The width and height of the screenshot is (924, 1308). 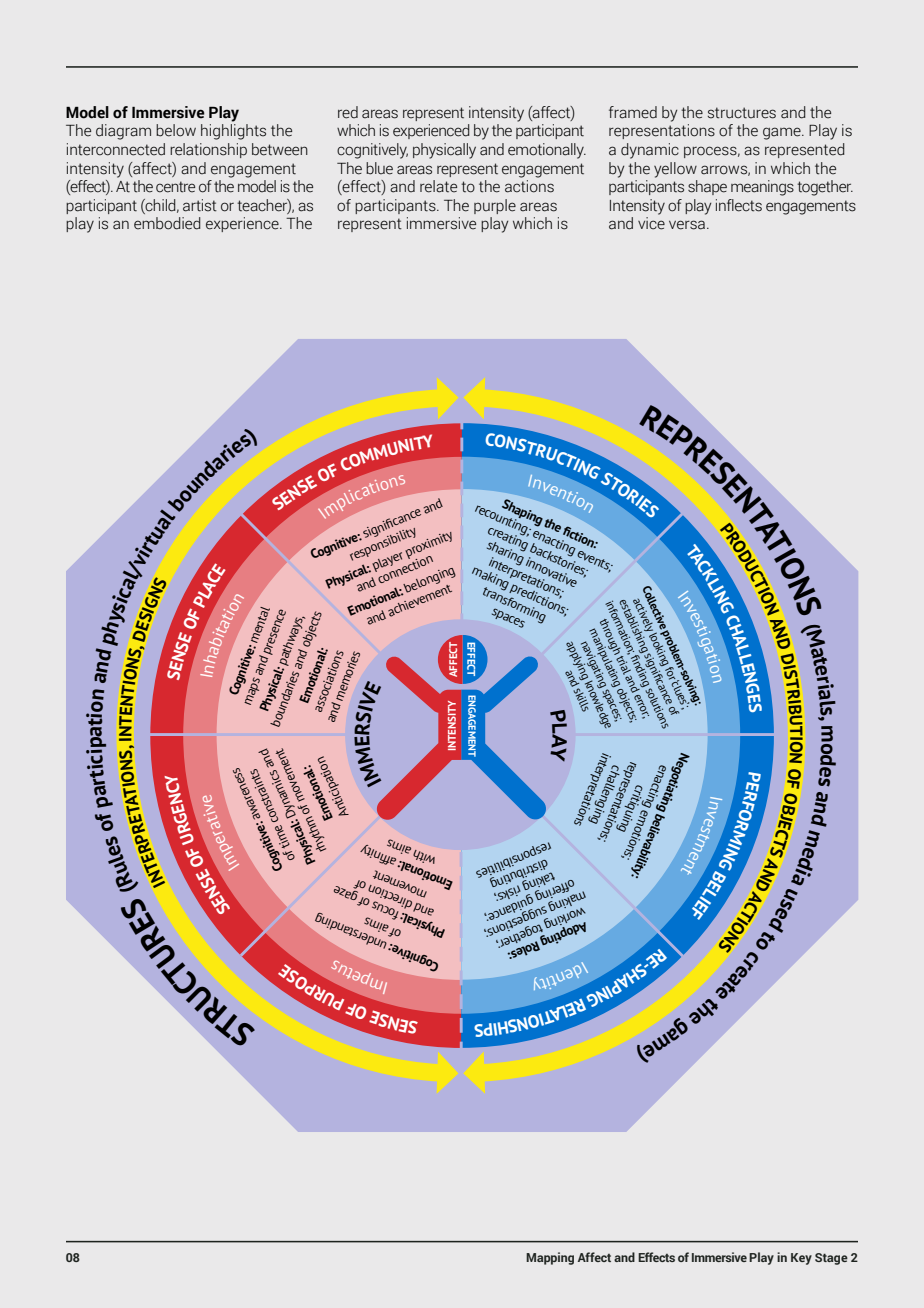 I want to click on versa, so click(x=687, y=225).
